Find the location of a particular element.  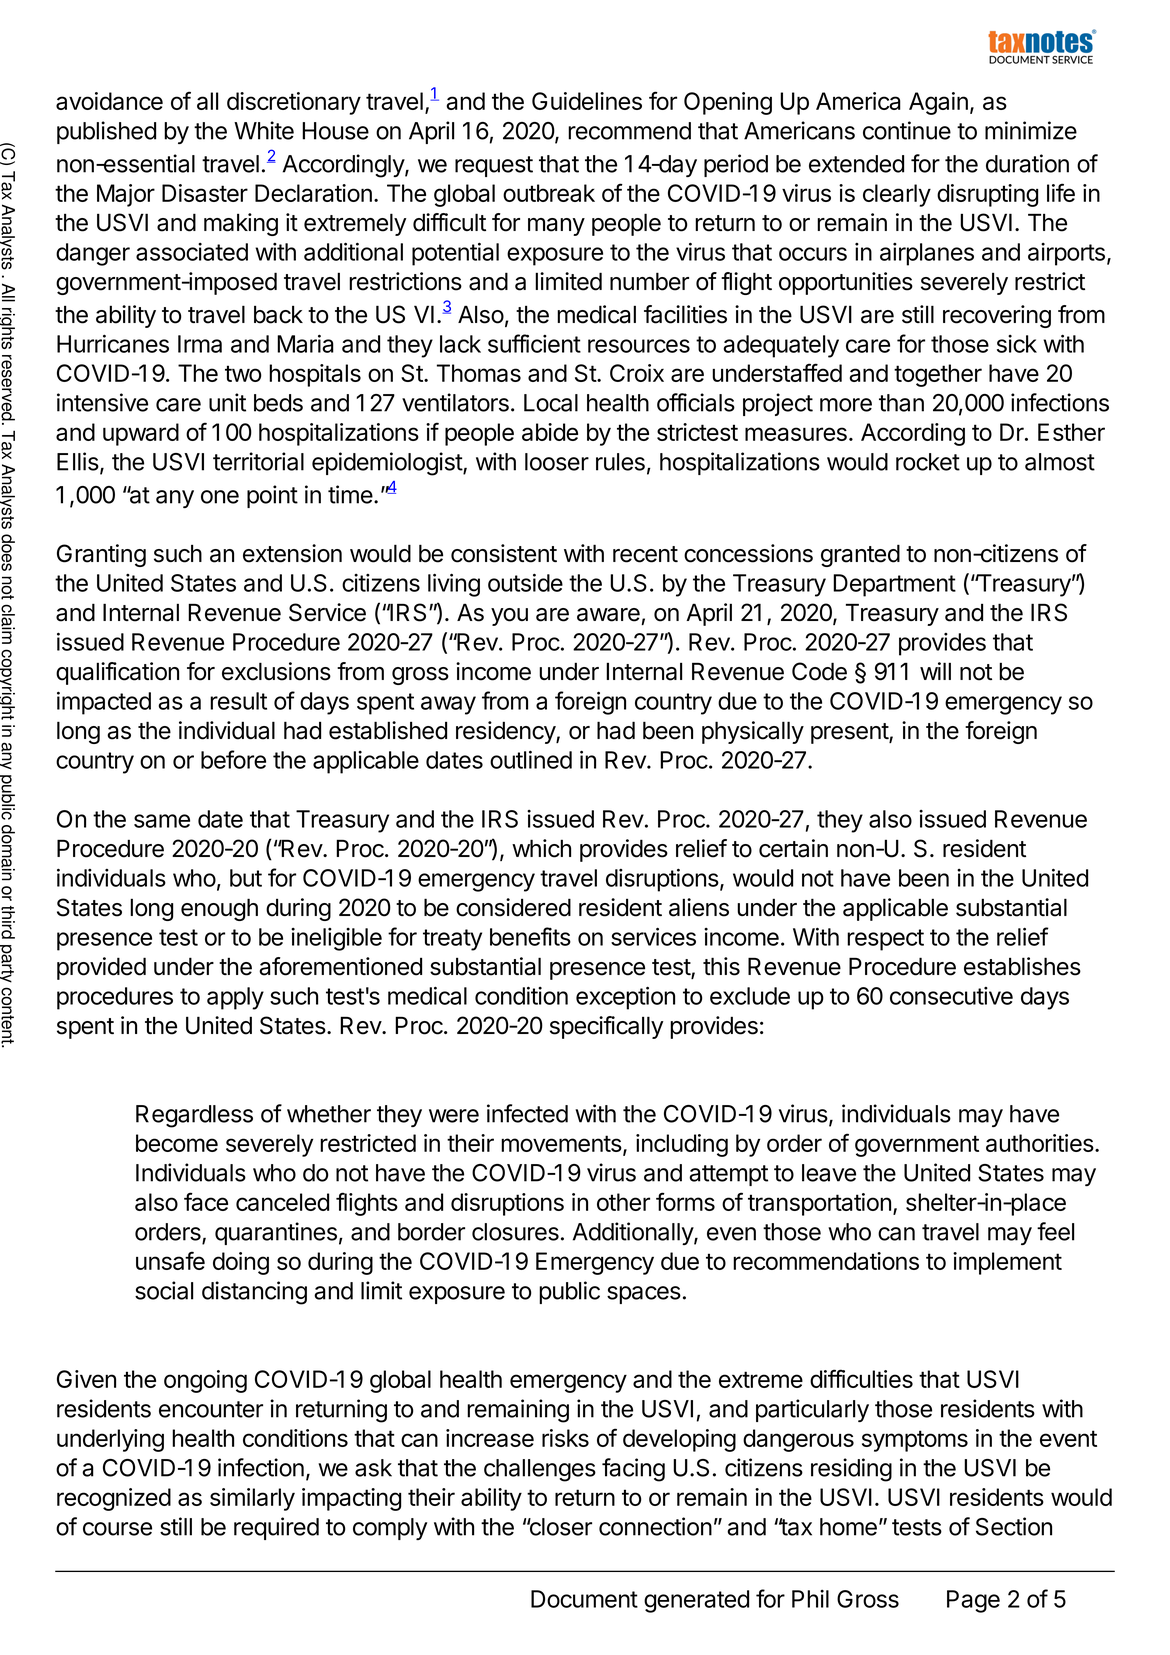

Page is located at coordinates (973, 1601).
